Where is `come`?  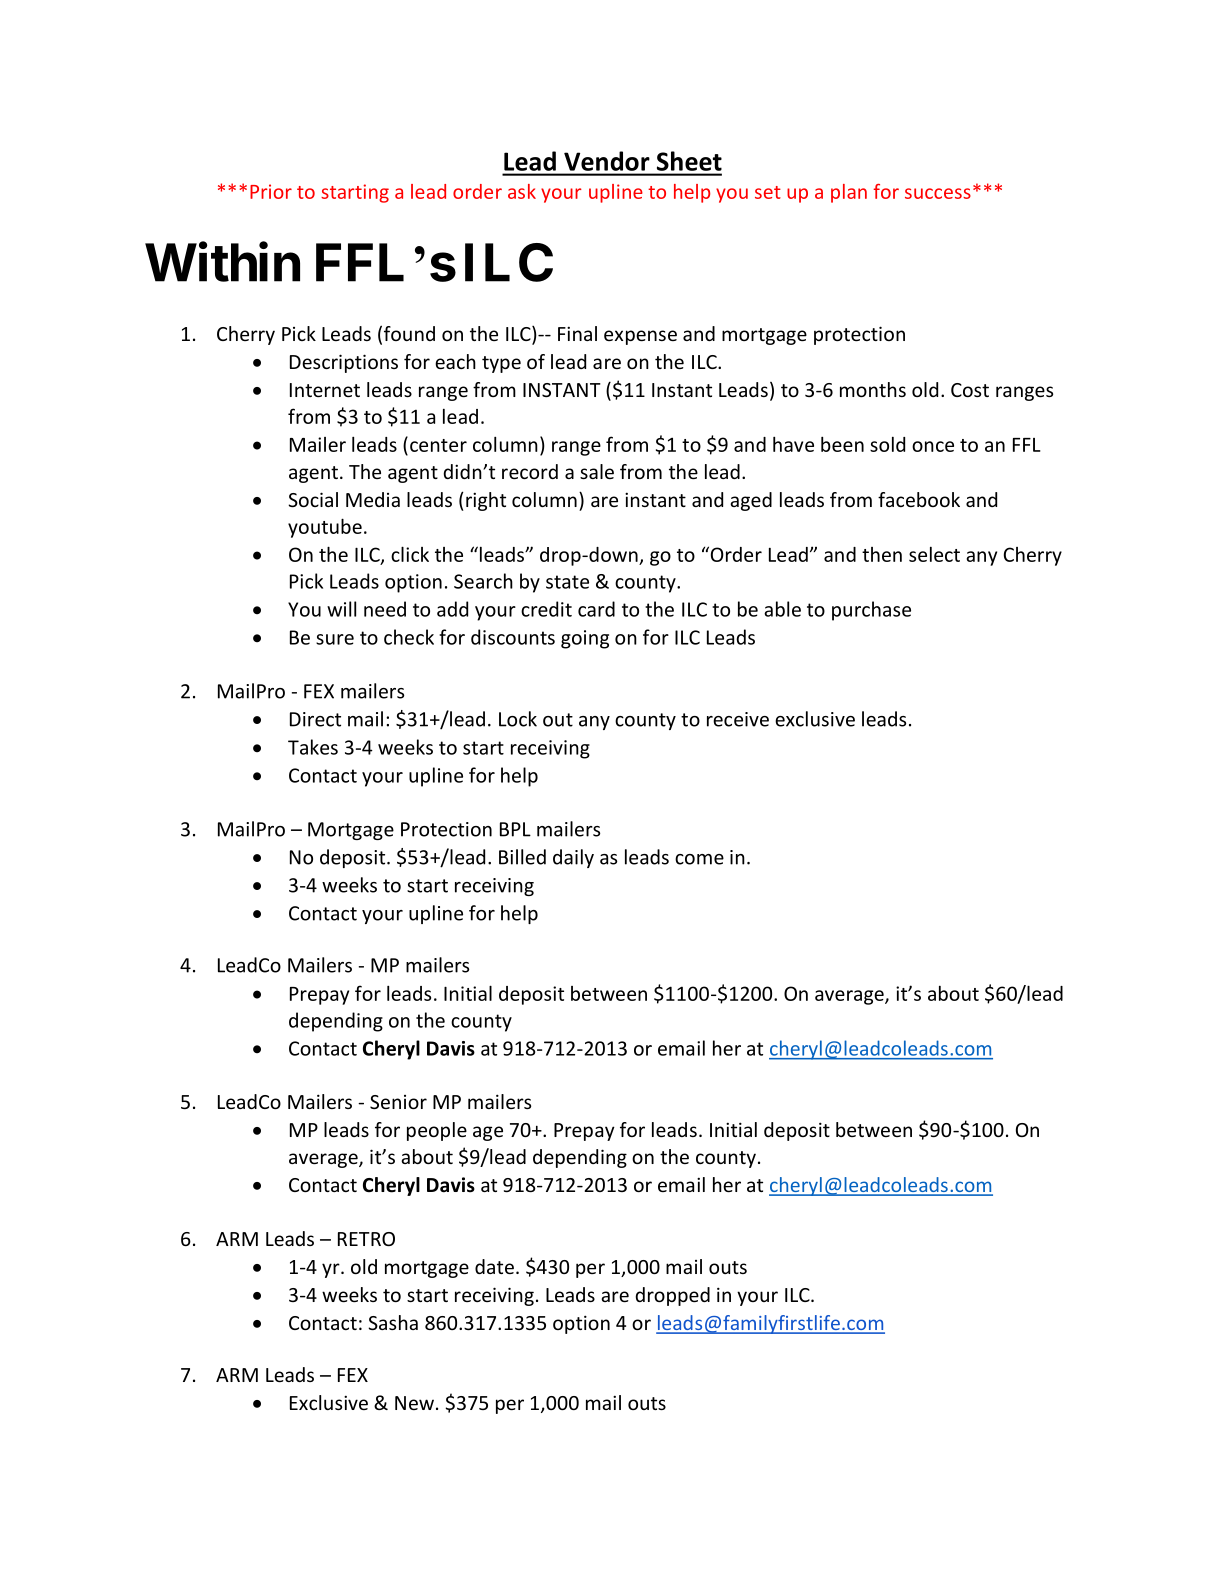
come is located at coordinates (699, 859).
